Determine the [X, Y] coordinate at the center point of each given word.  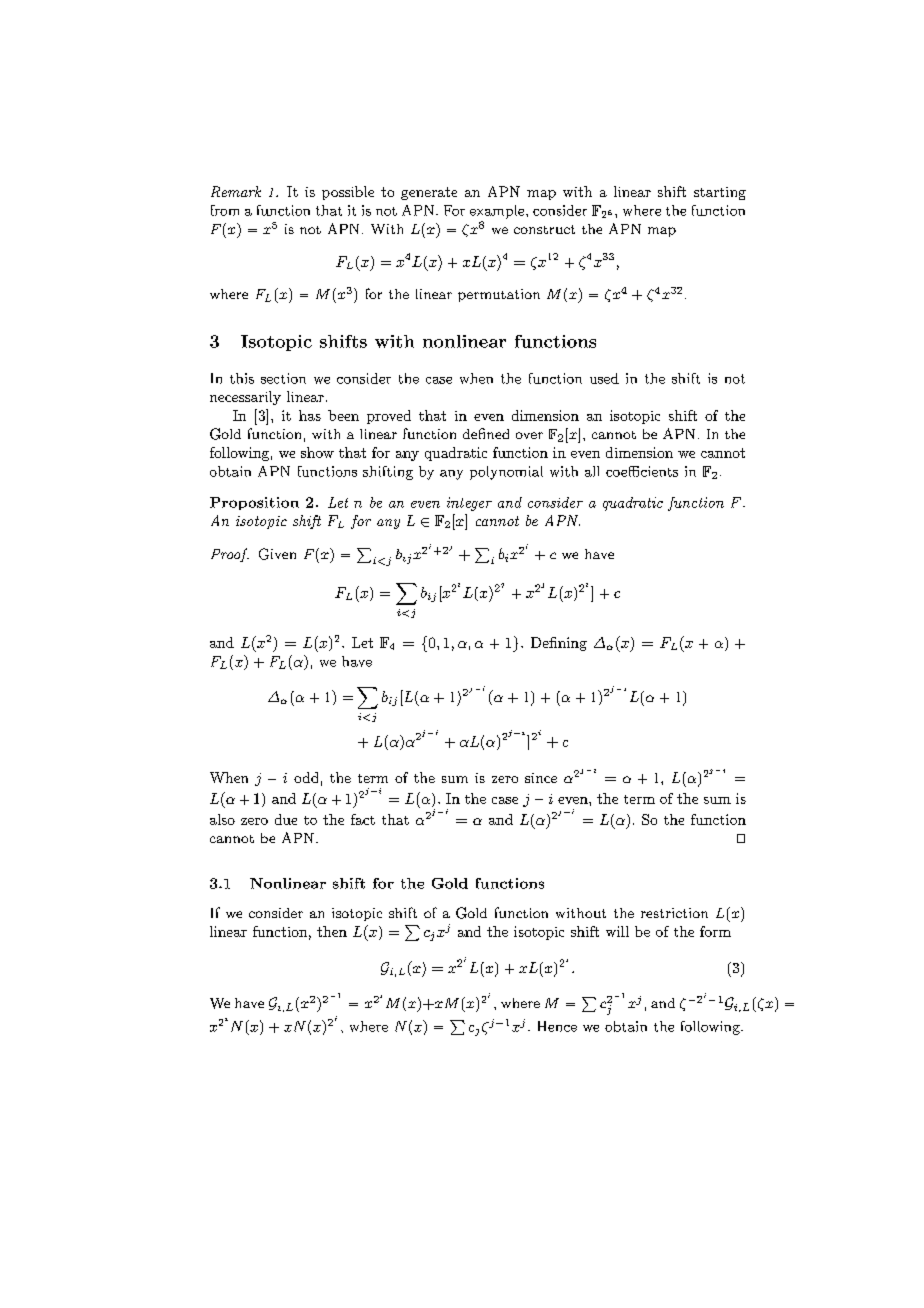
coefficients [642, 471]
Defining [559, 644]
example [497, 212]
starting [720, 193]
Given [277, 554]
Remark [236, 191]
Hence [557, 1026]
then [332, 931]
